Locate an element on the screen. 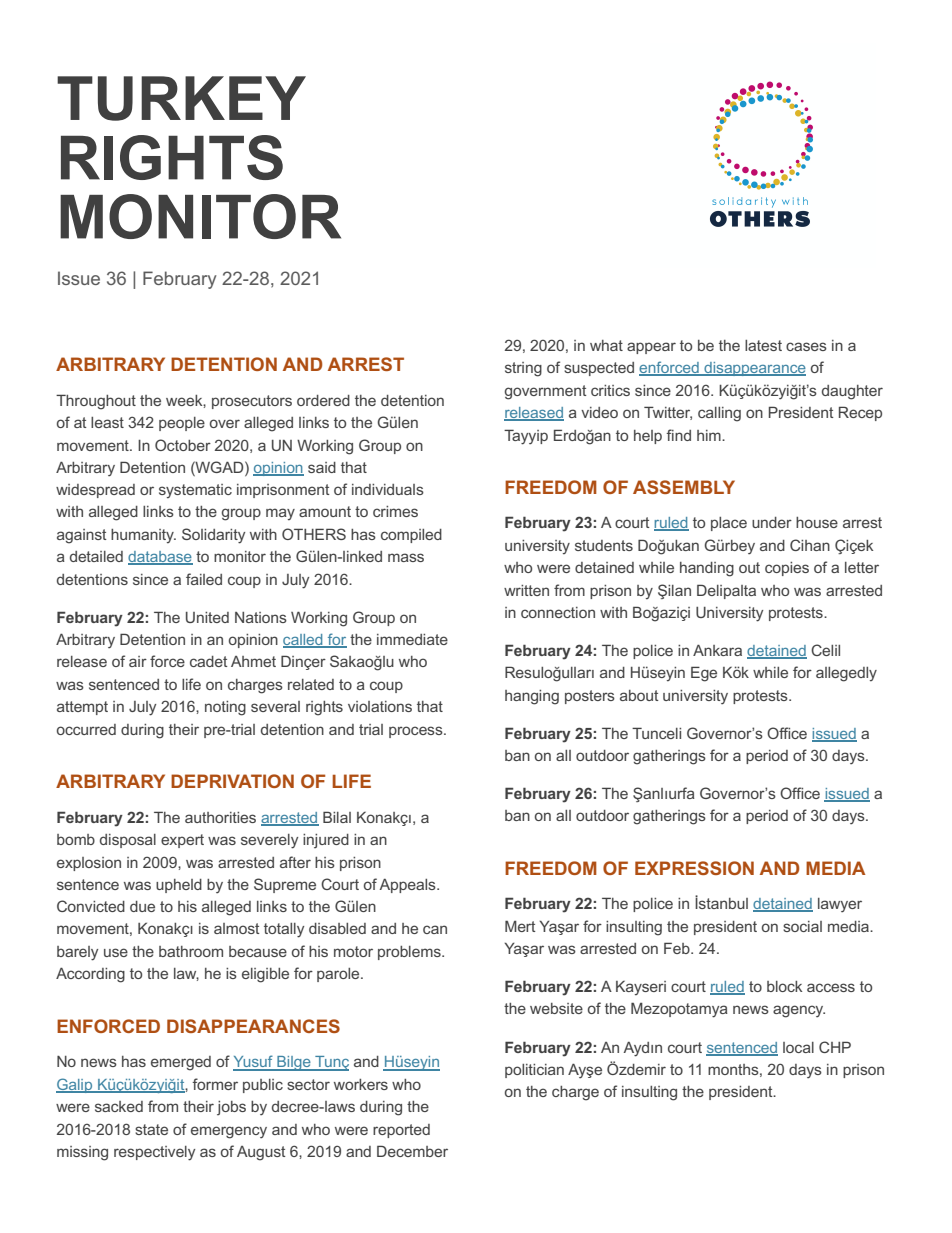 The image size is (952, 1233). Ankara is located at coordinates (717, 650).
